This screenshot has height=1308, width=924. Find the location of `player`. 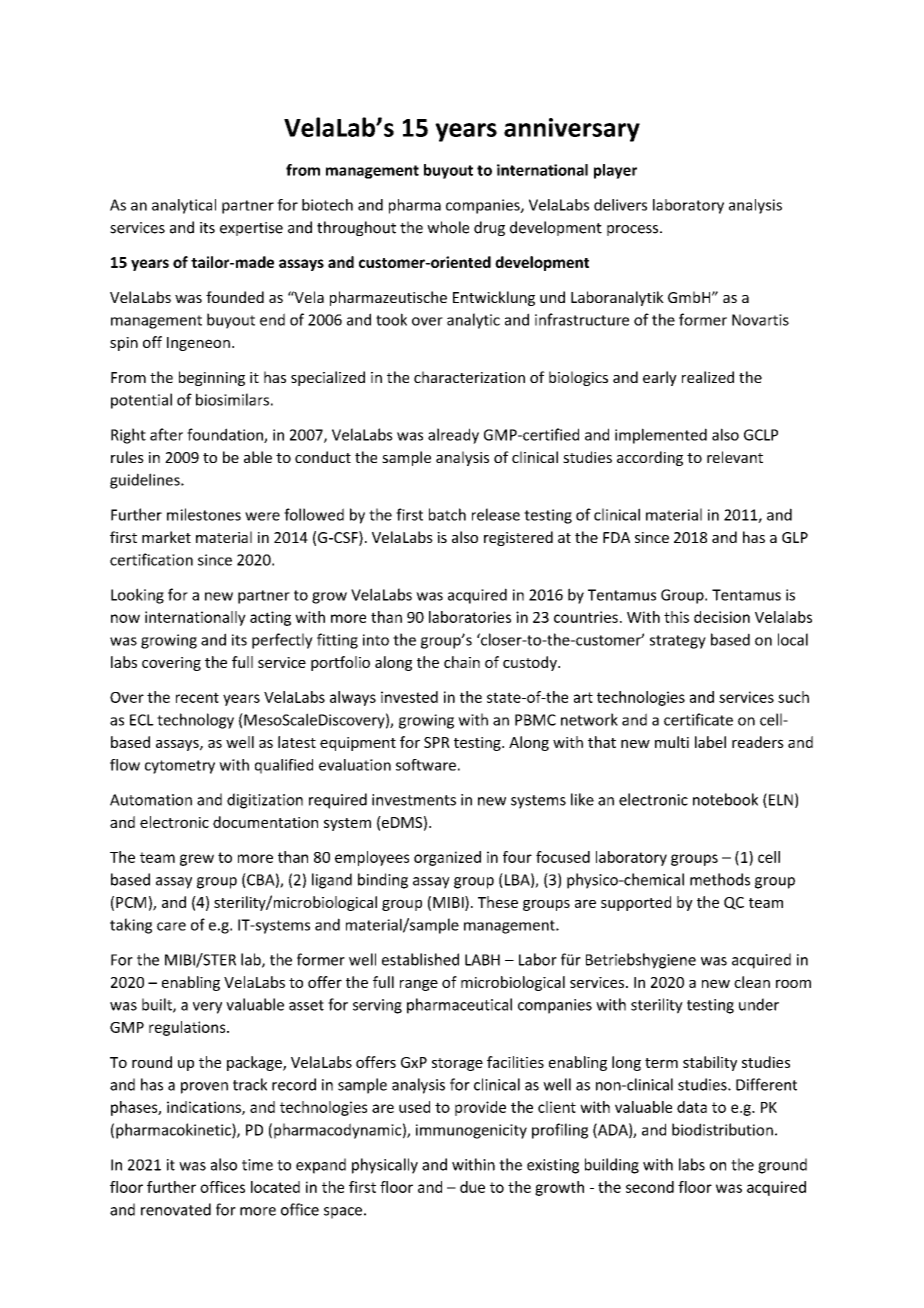

player is located at coordinates (615, 171).
